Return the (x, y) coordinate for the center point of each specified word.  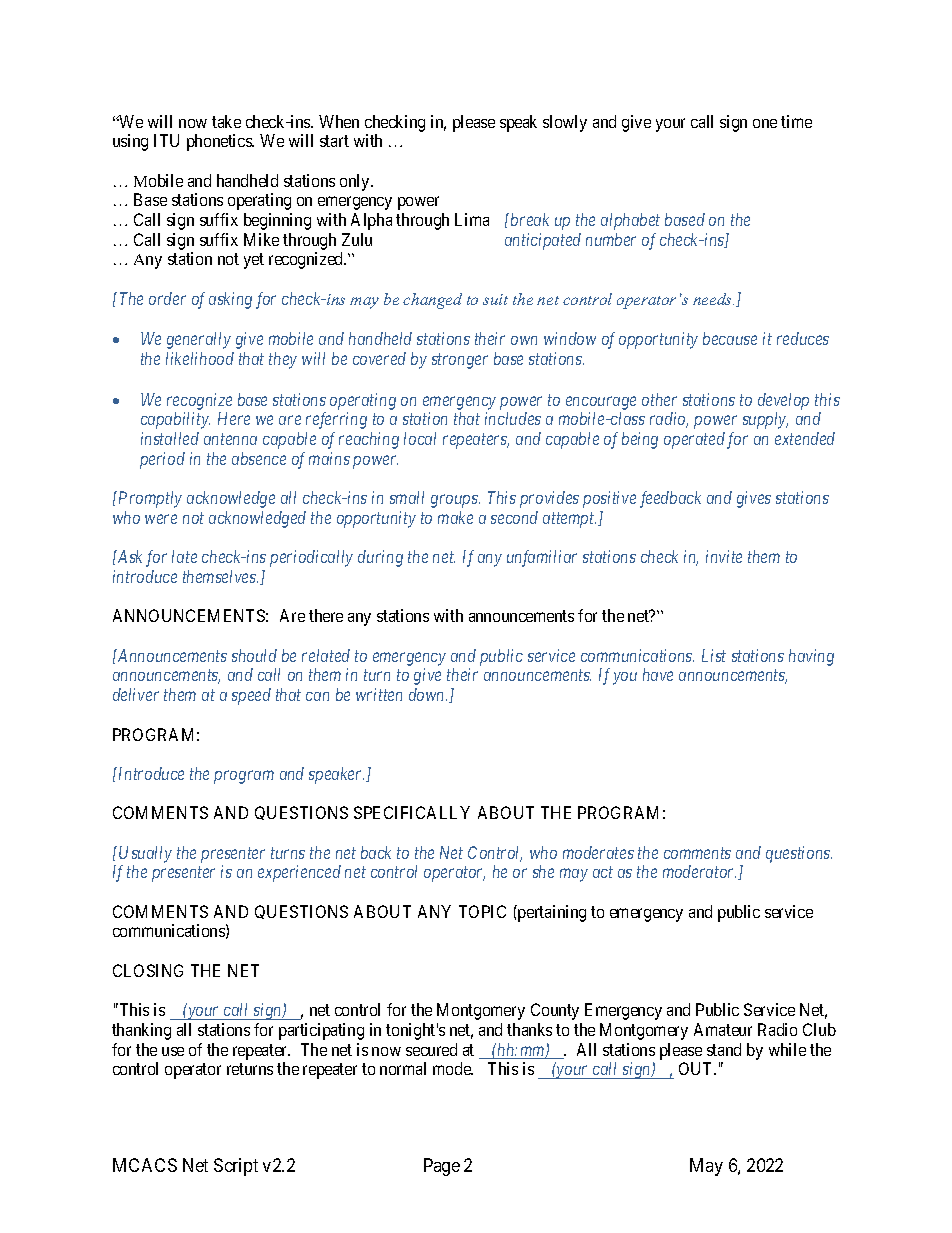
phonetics (220, 142)
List (714, 655)
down (428, 694)
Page (442, 1167)
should (254, 655)
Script (236, 1167)
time (796, 121)
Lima (472, 219)
